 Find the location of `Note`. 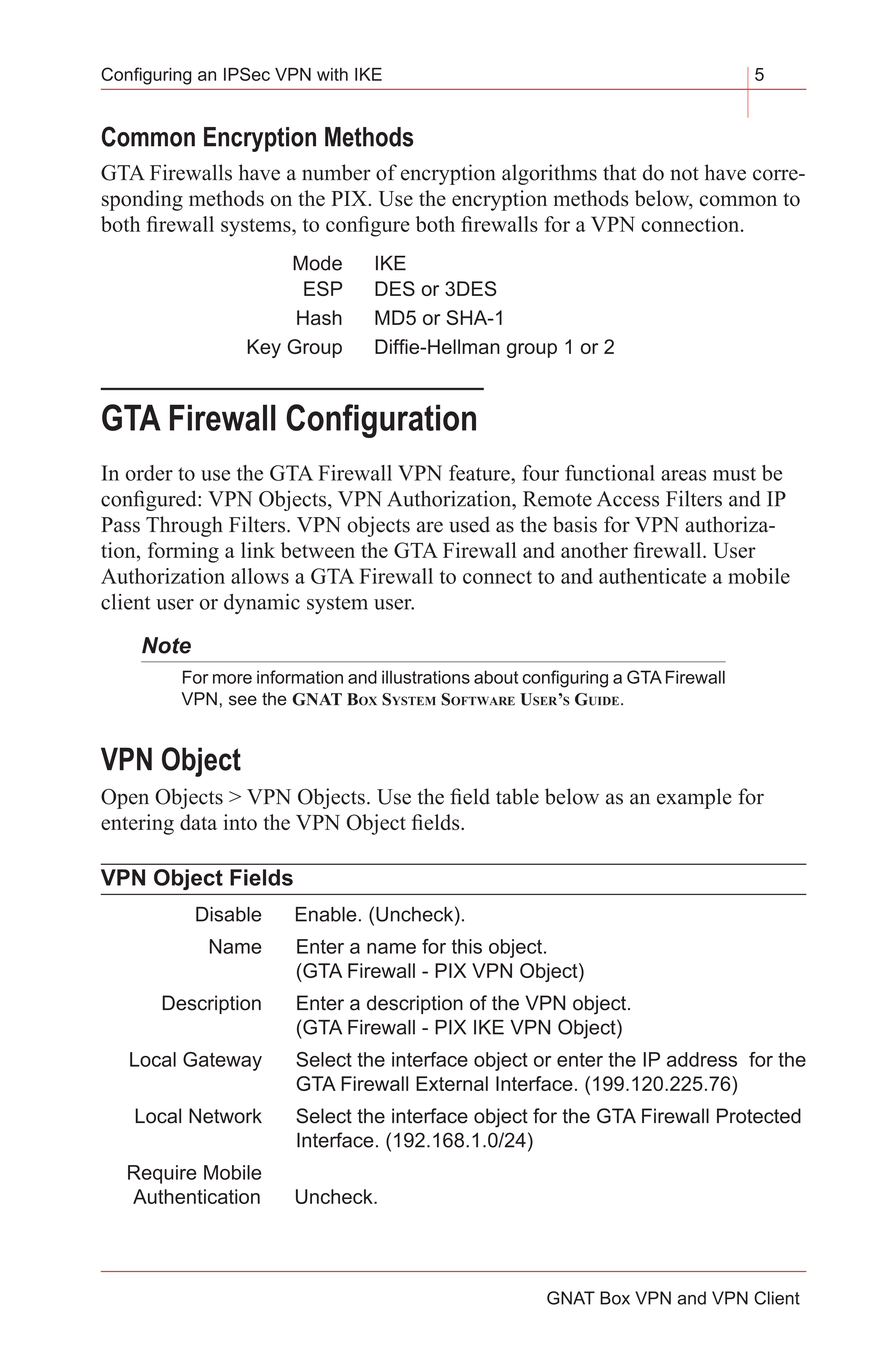

Note is located at coordinates (166, 645).
